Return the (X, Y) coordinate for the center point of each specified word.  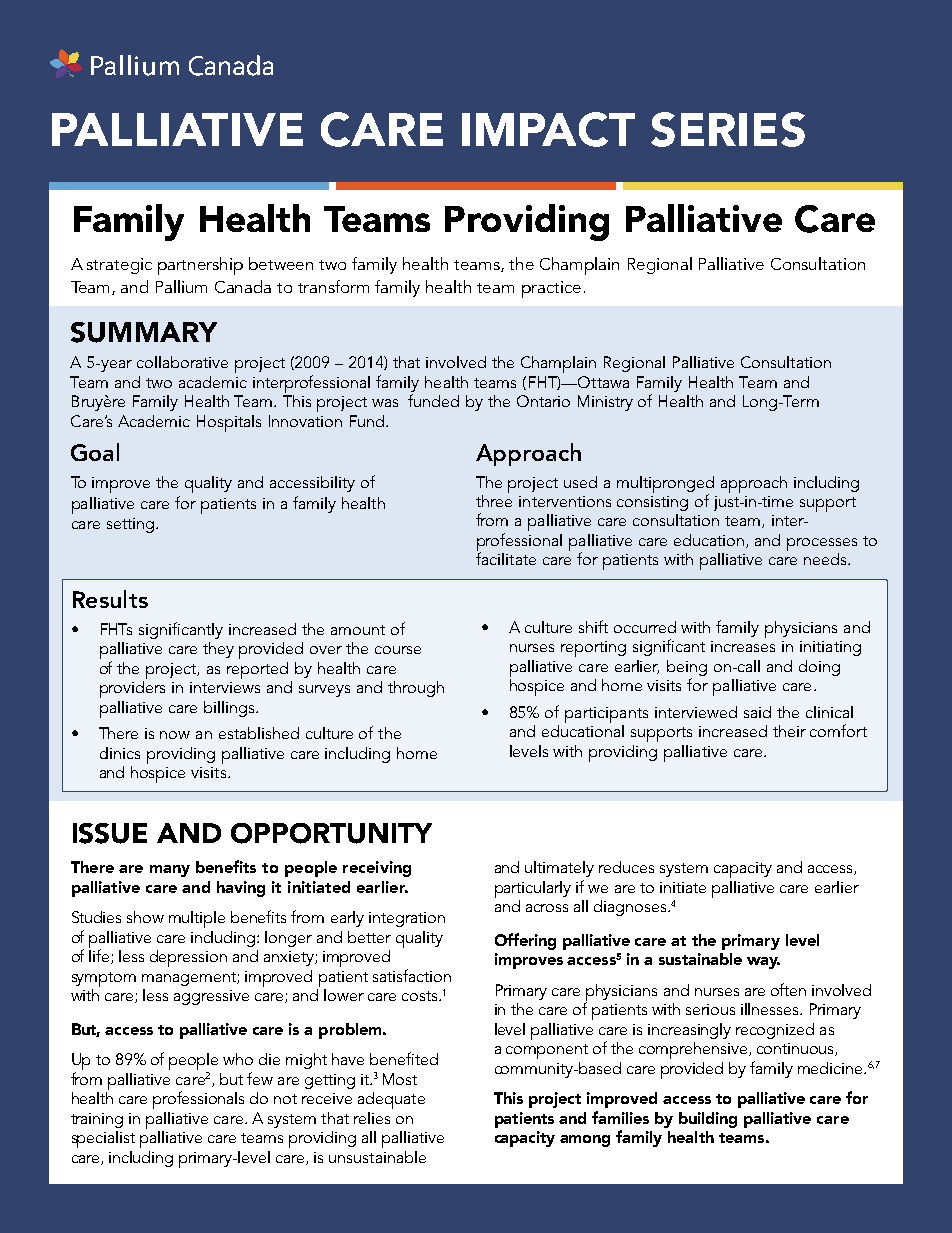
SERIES (728, 129)
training (97, 1120)
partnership (200, 266)
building (708, 1120)
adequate (391, 1100)
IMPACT (548, 129)
